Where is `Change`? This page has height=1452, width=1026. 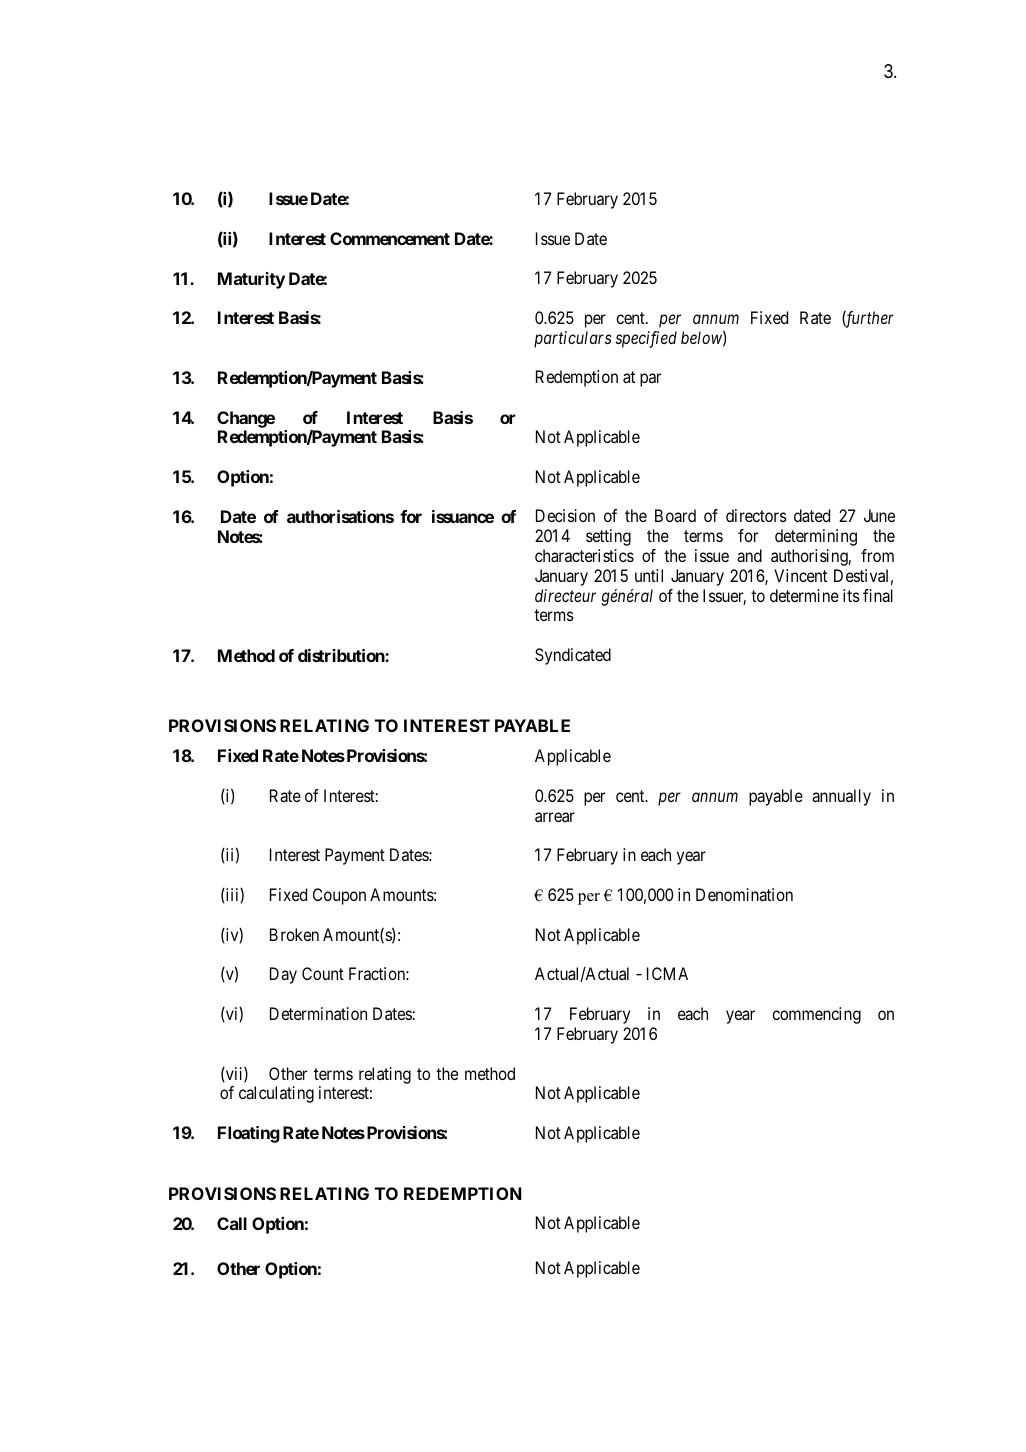 Change is located at coordinates (246, 419).
